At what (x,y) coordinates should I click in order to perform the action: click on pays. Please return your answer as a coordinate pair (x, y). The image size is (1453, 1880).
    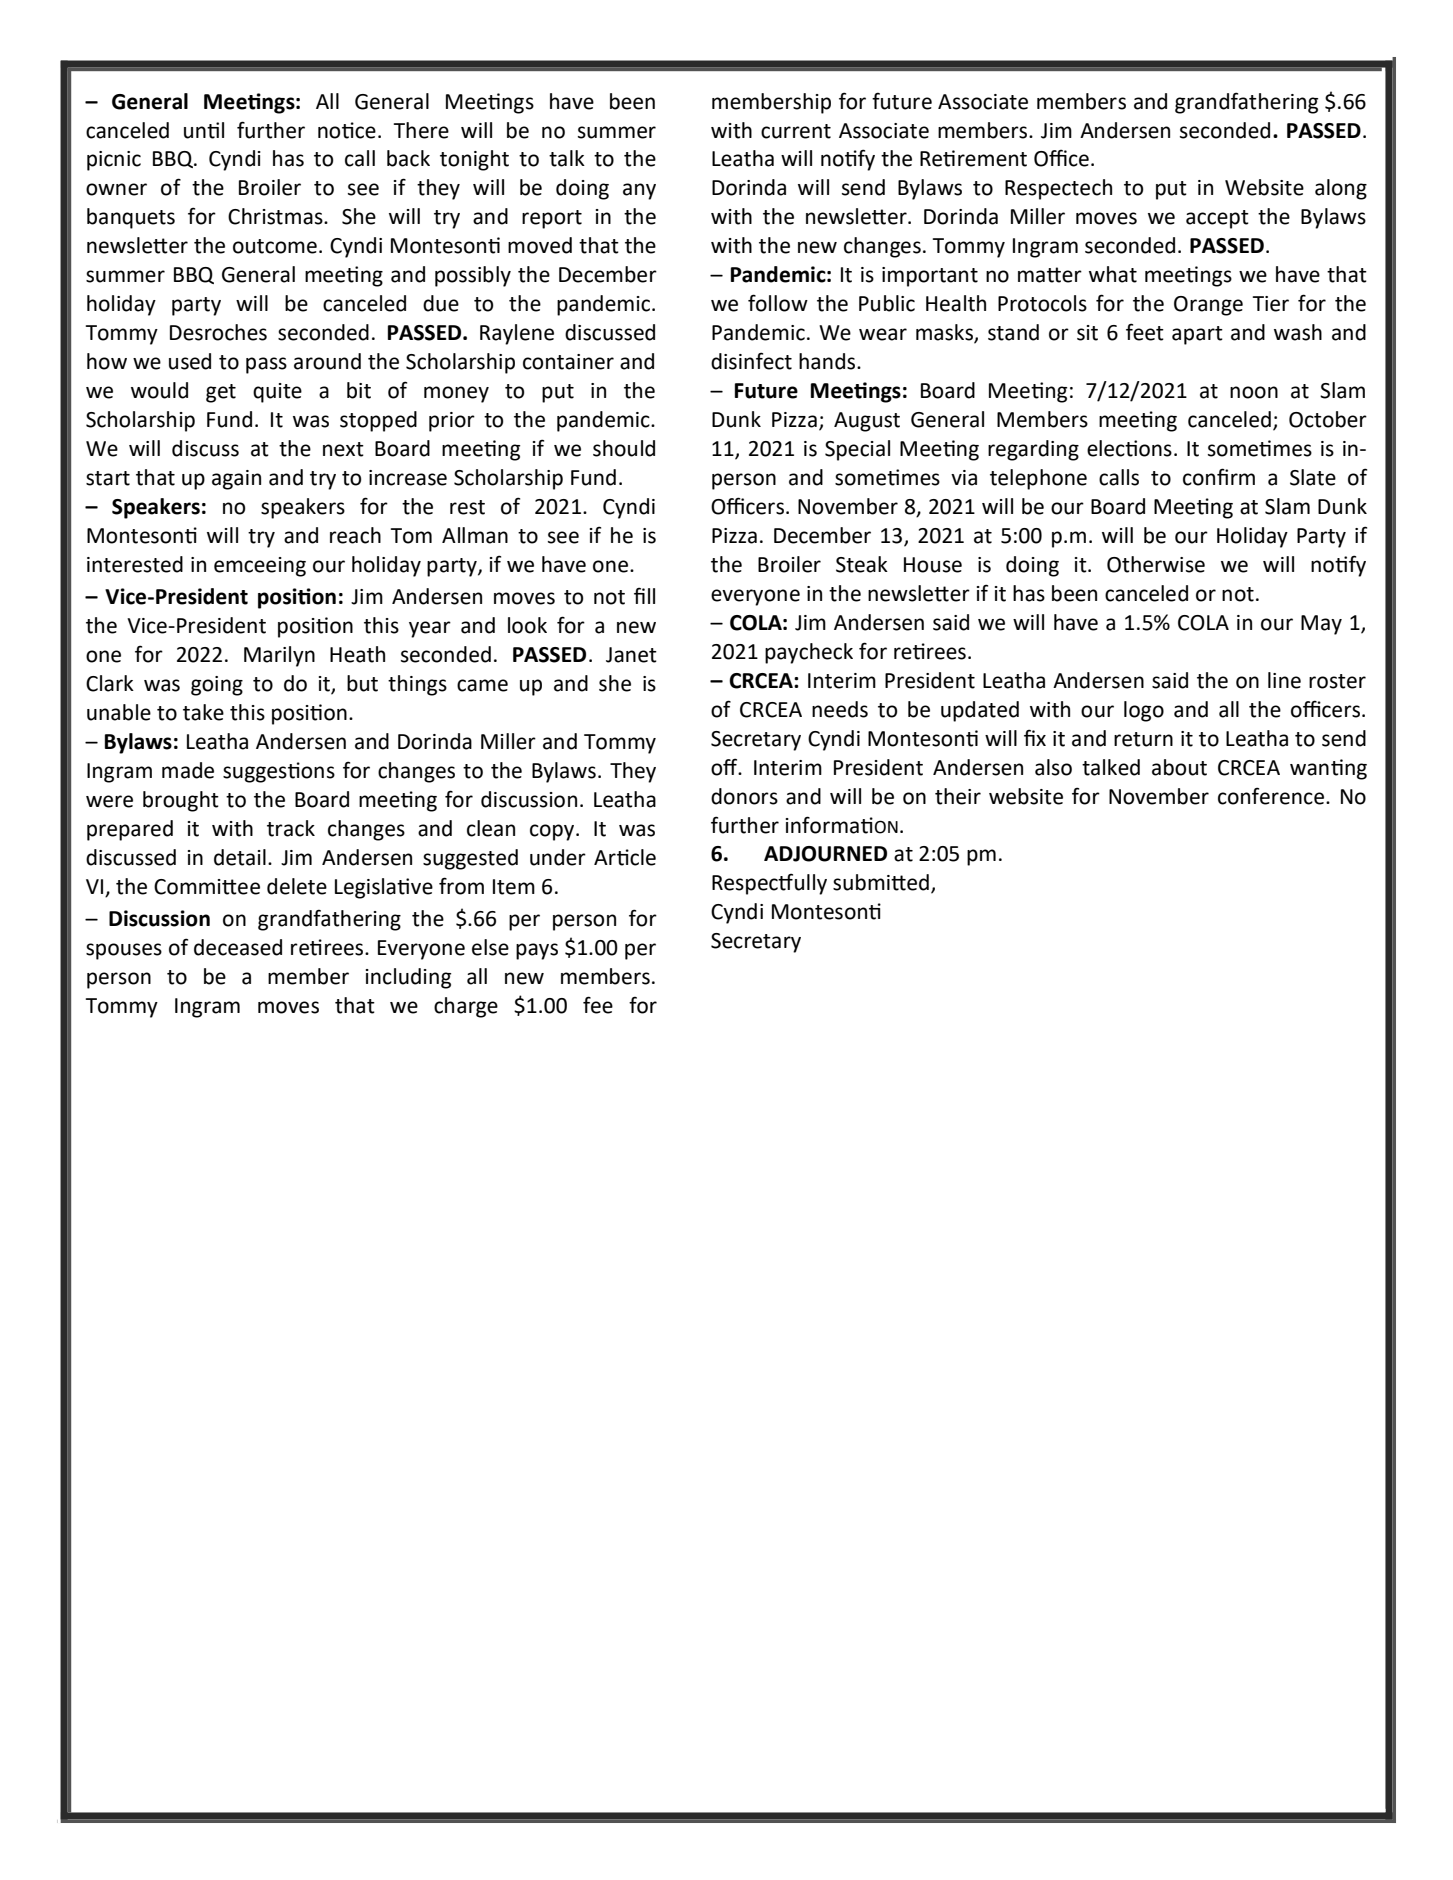
    Looking at the image, I should click on (537, 951).
